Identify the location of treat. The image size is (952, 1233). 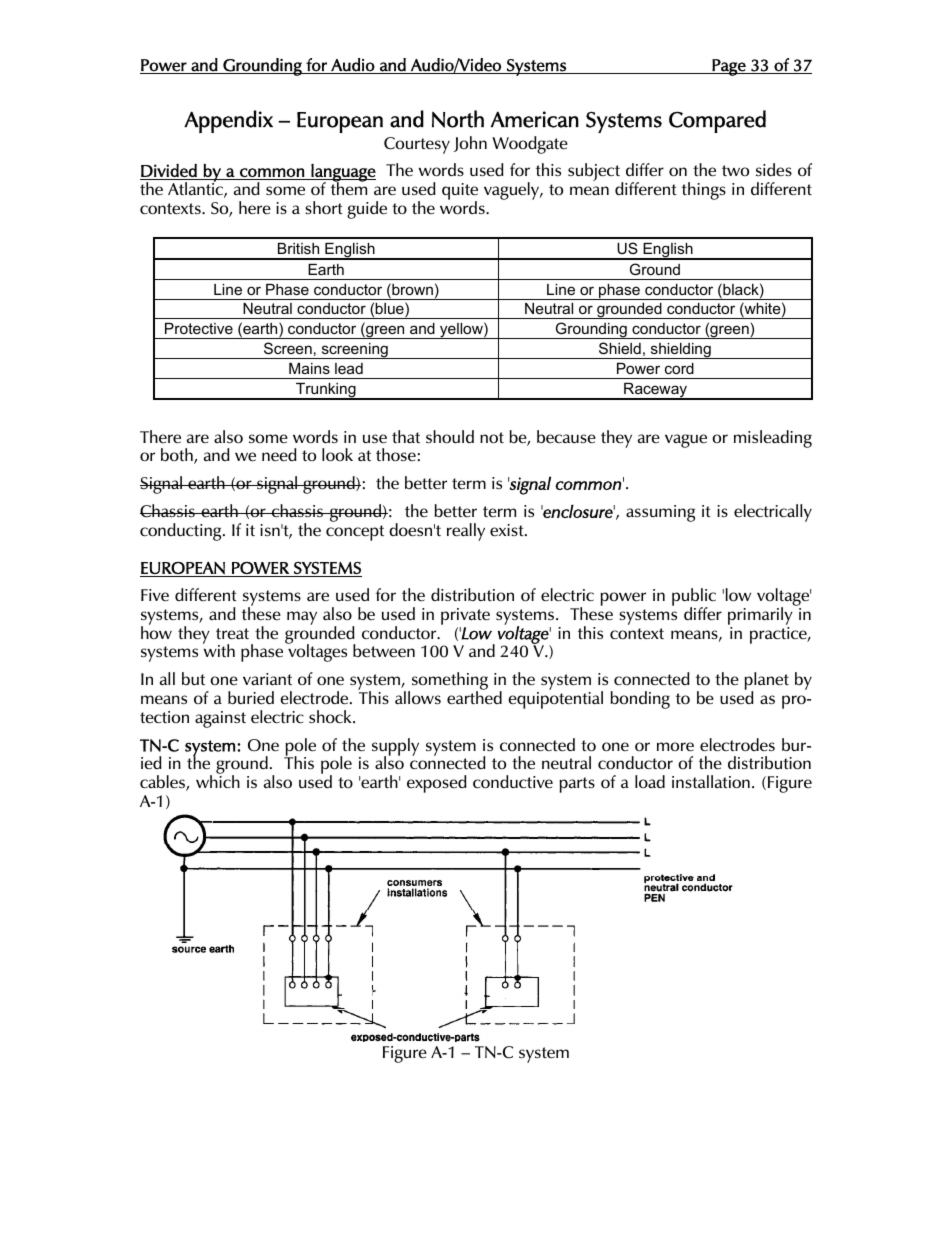
(232, 633).
